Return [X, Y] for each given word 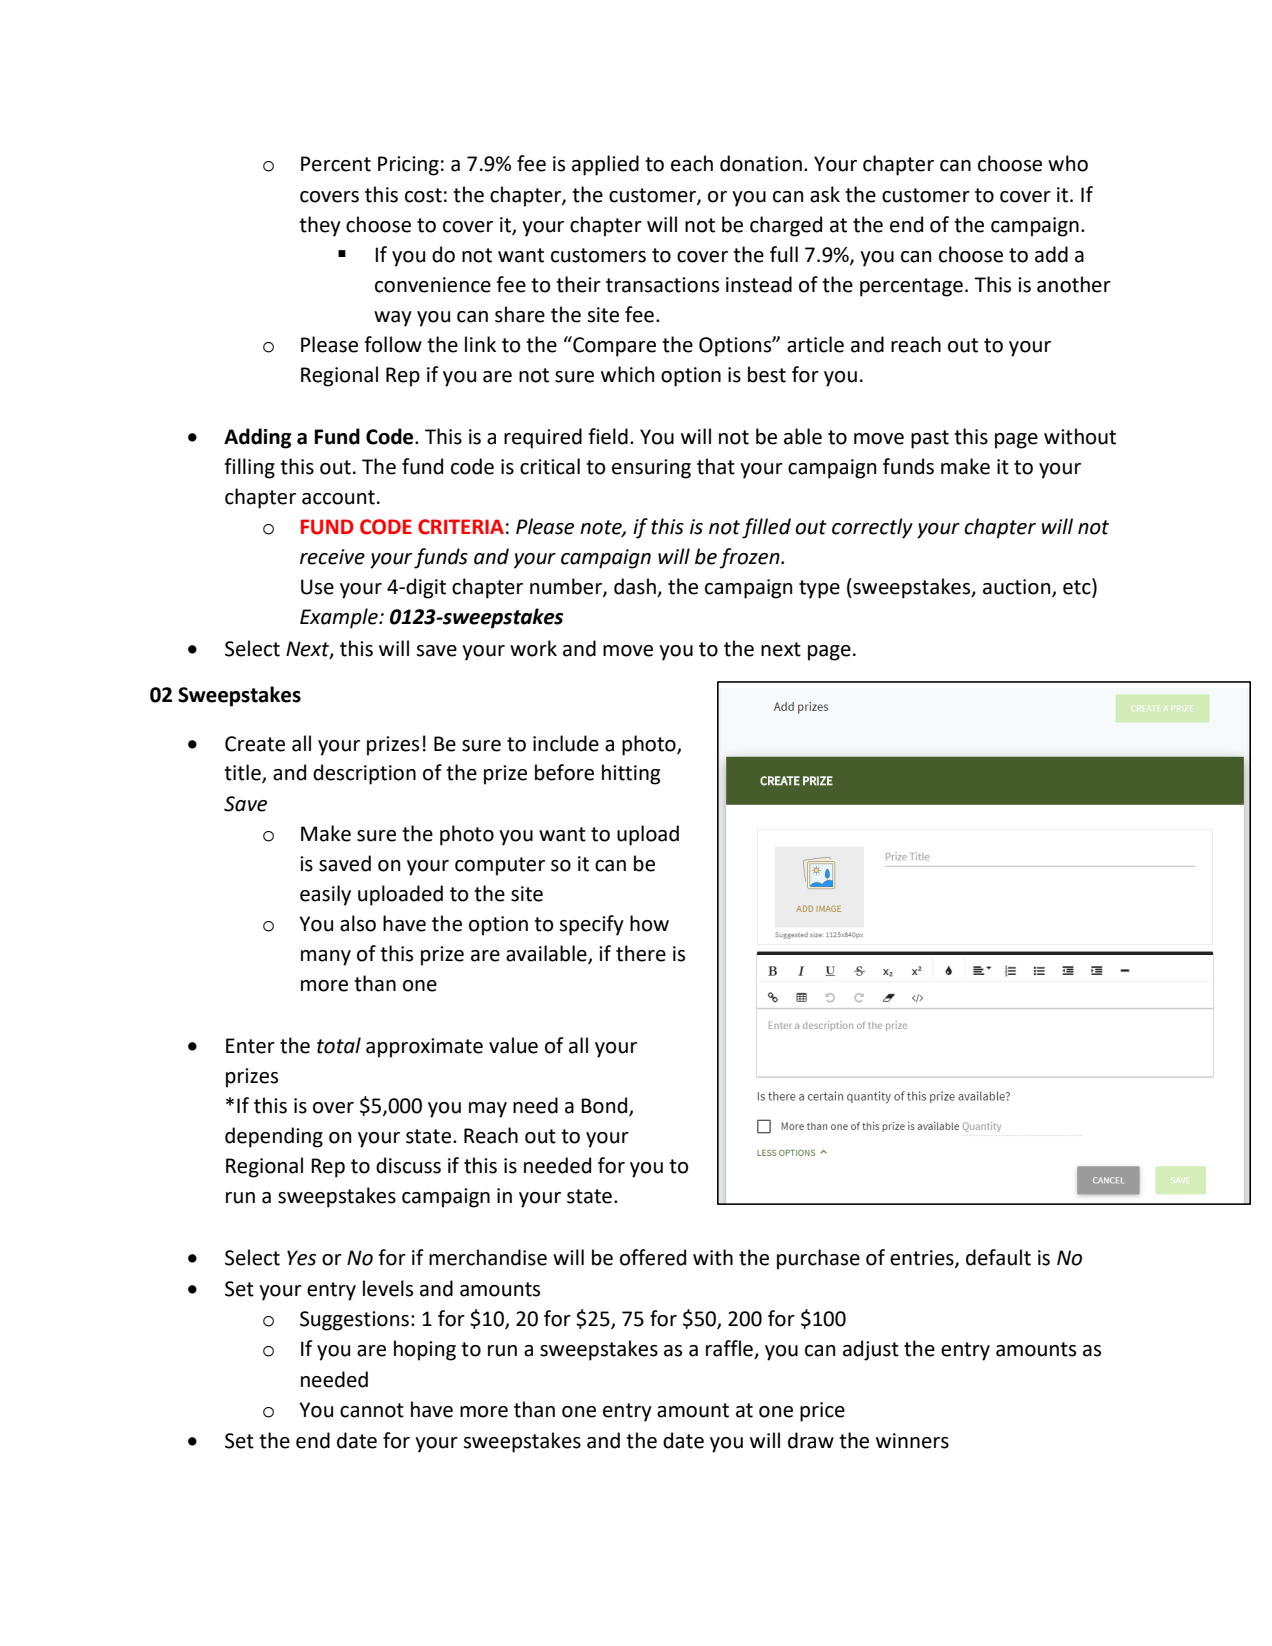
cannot [372, 1410]
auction [1018, 588]
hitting [631, 774]
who [1068, 163]
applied [605, 165]
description [364, 774]
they [320, 226]
